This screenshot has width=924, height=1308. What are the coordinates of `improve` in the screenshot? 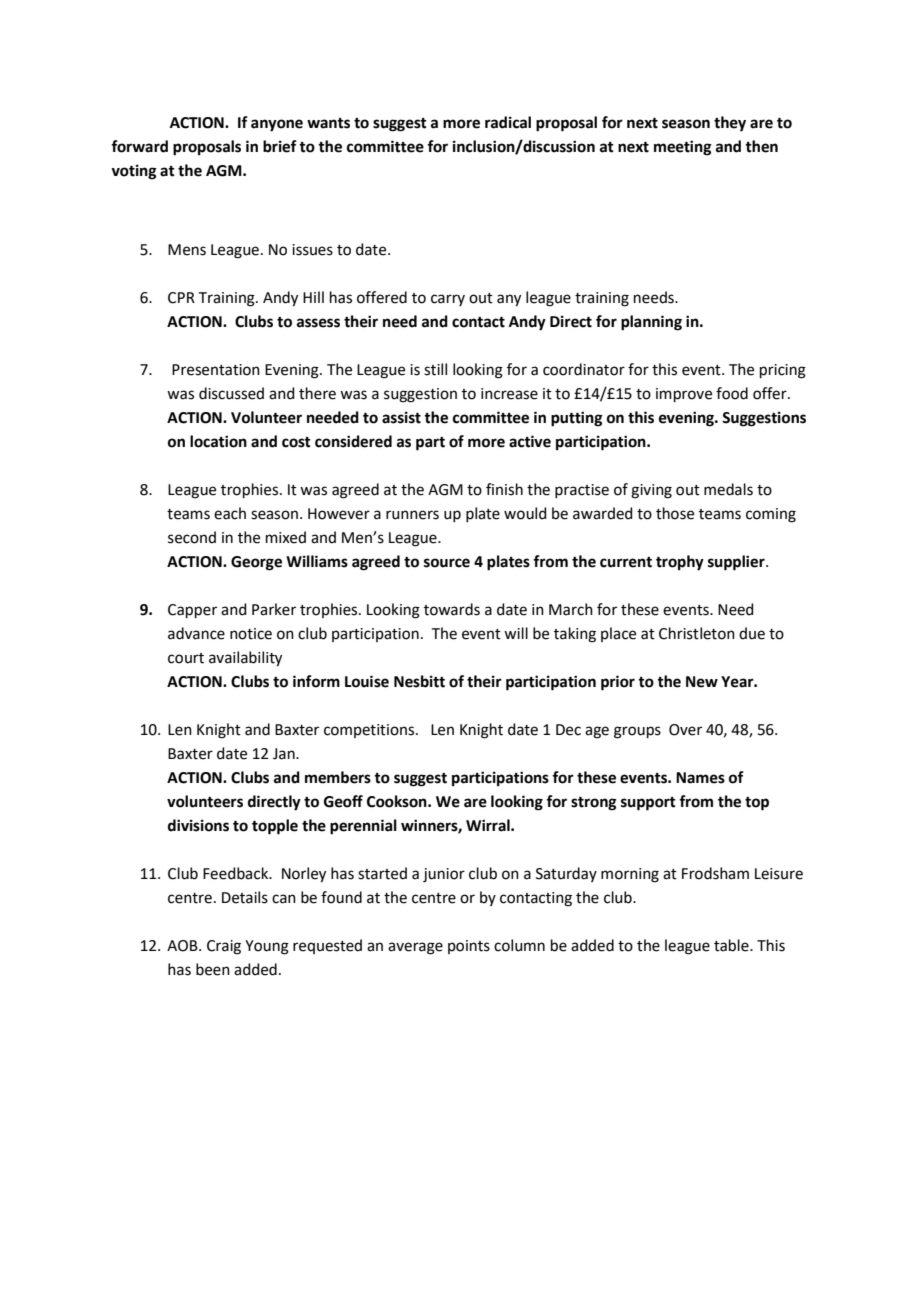 It's located at (684, 395).
